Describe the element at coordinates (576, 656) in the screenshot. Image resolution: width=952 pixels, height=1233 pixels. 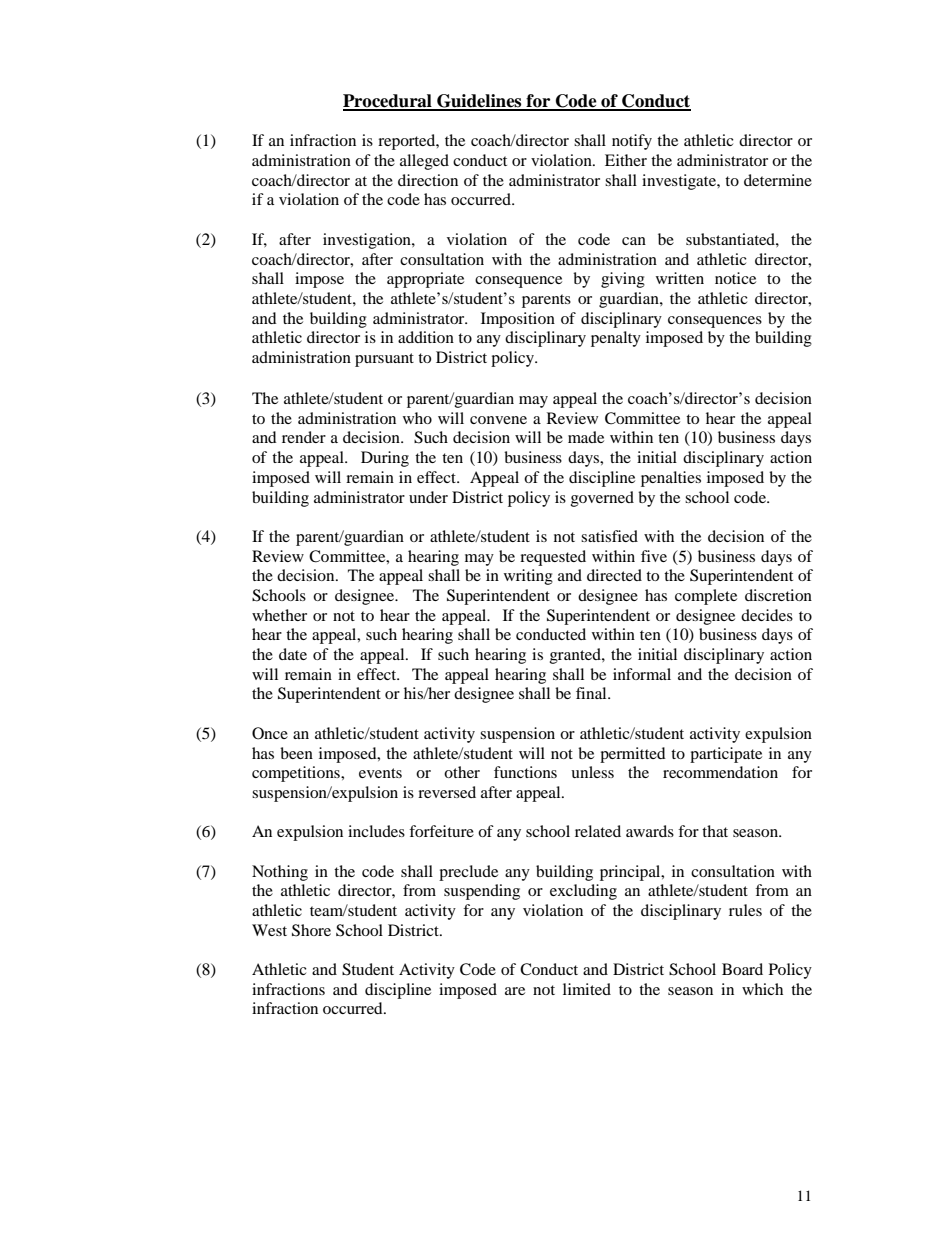
I see `granted` at that location.
